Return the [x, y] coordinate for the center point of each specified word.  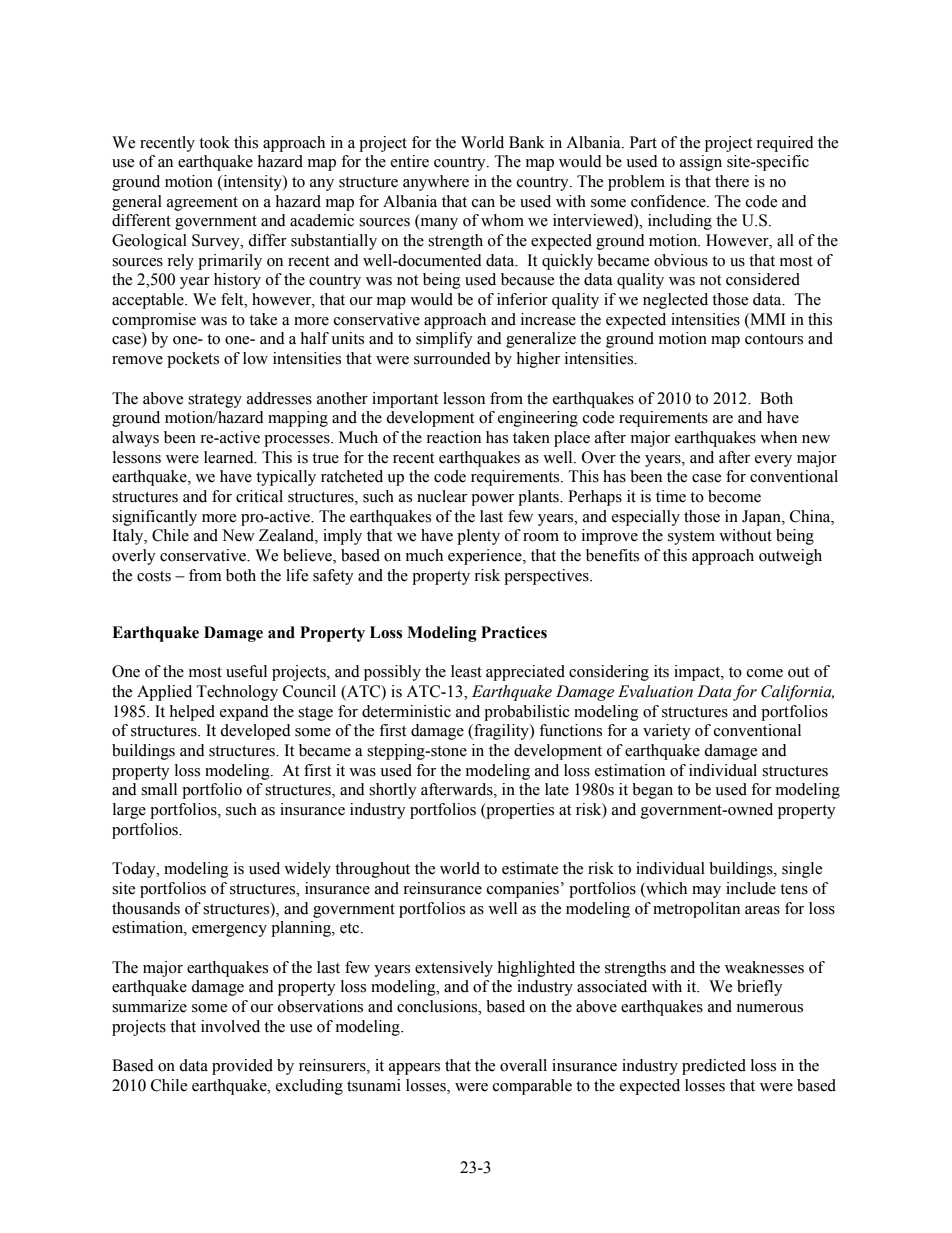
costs [154, 576]
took [214, 142]
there [732, 181]
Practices [514, 632]
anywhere [436, 183]
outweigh [790, 557]
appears [414, 1069]
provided [242, 1067]
